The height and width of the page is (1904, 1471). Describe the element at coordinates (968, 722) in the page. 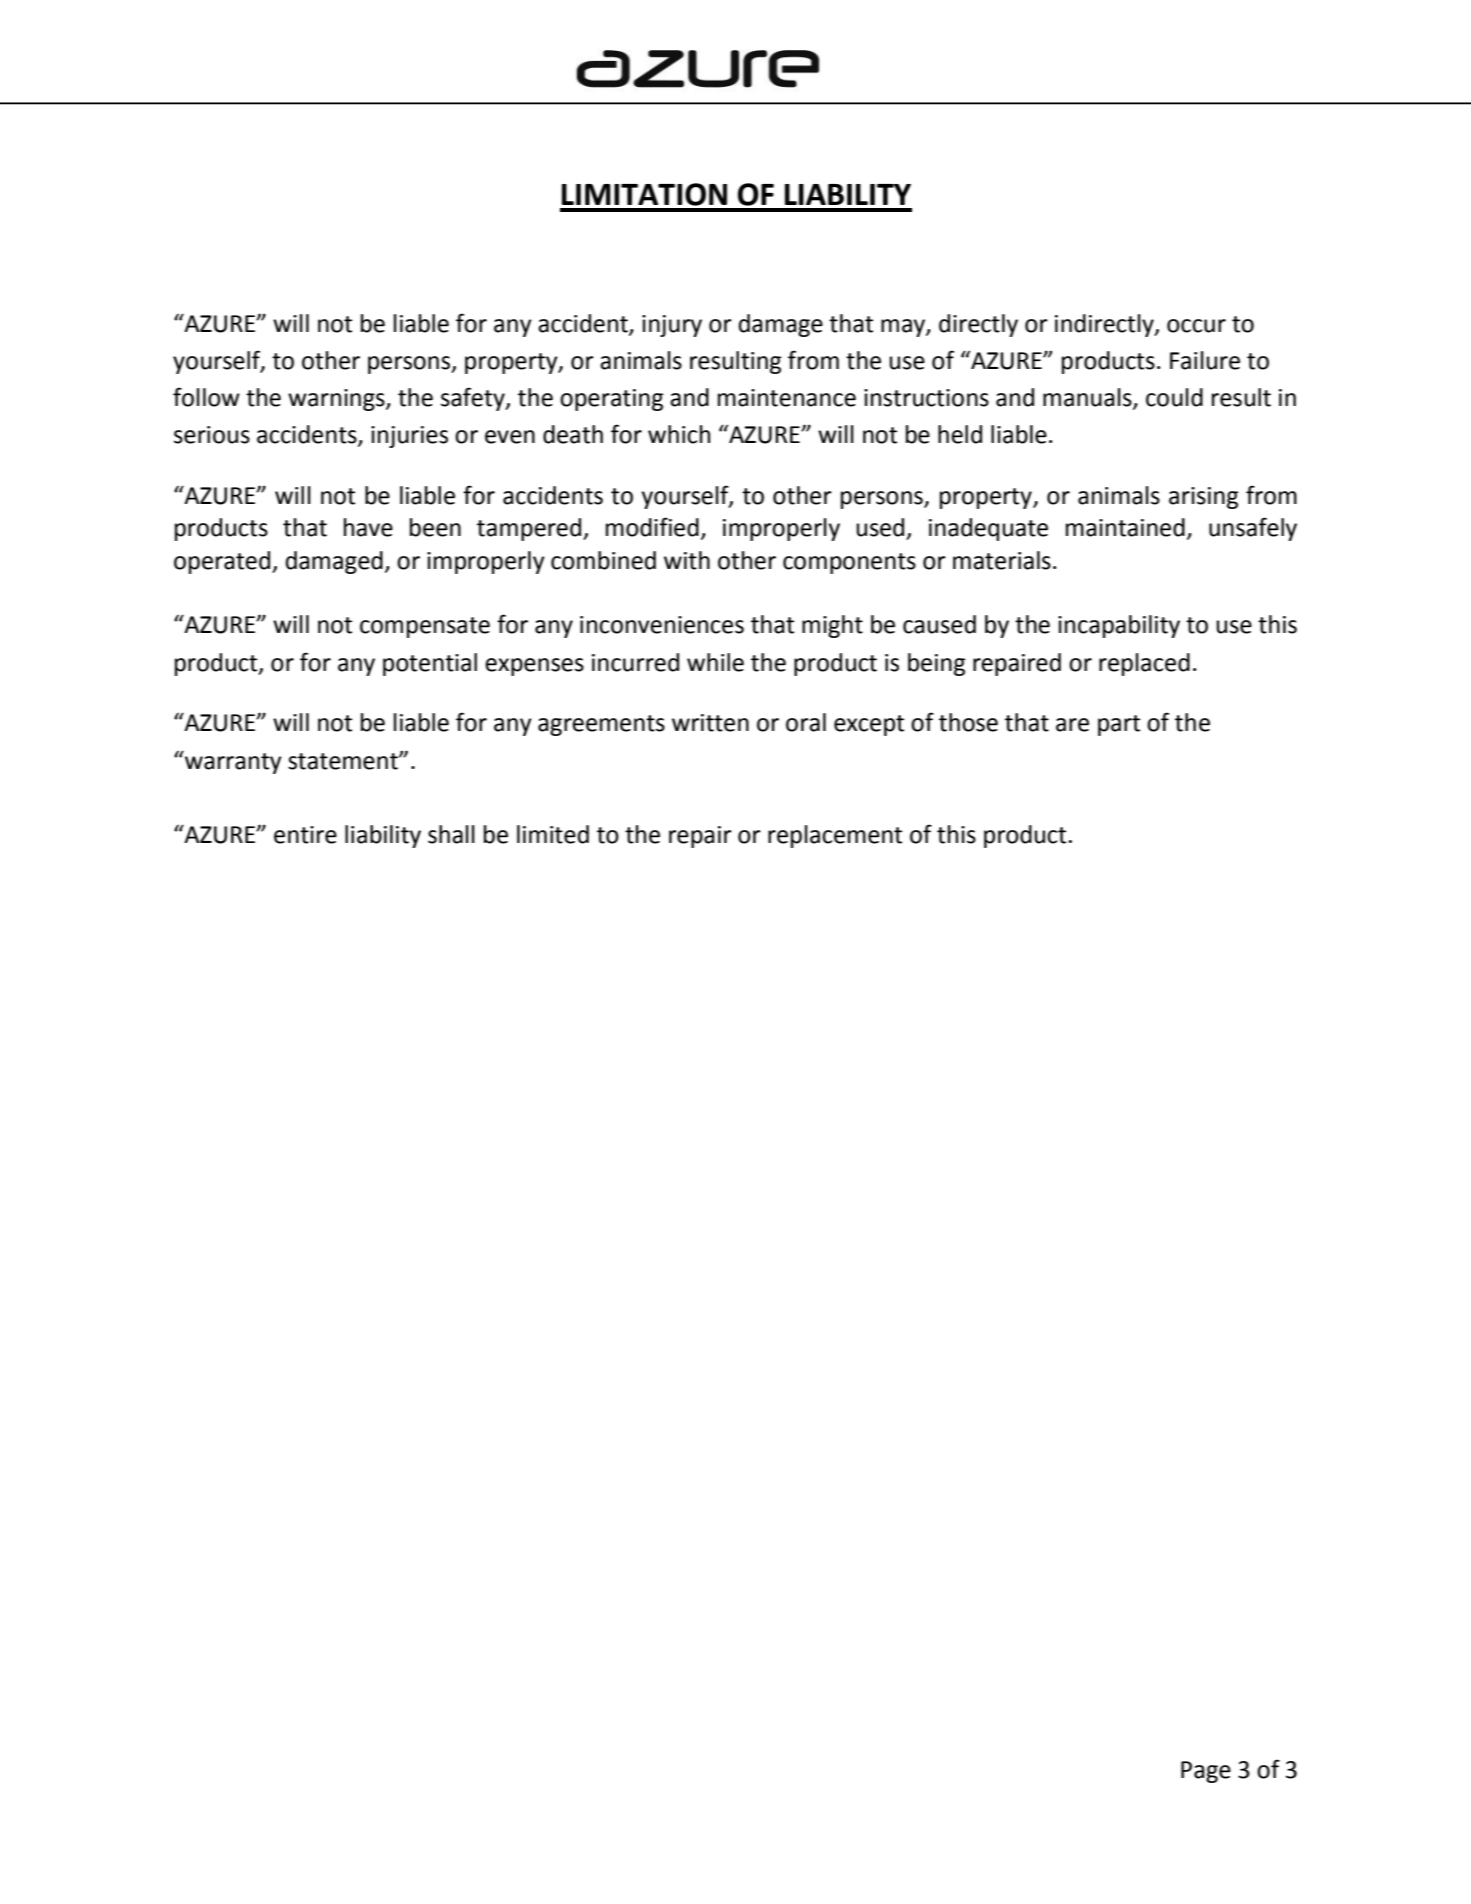

I see `those` at that location.
